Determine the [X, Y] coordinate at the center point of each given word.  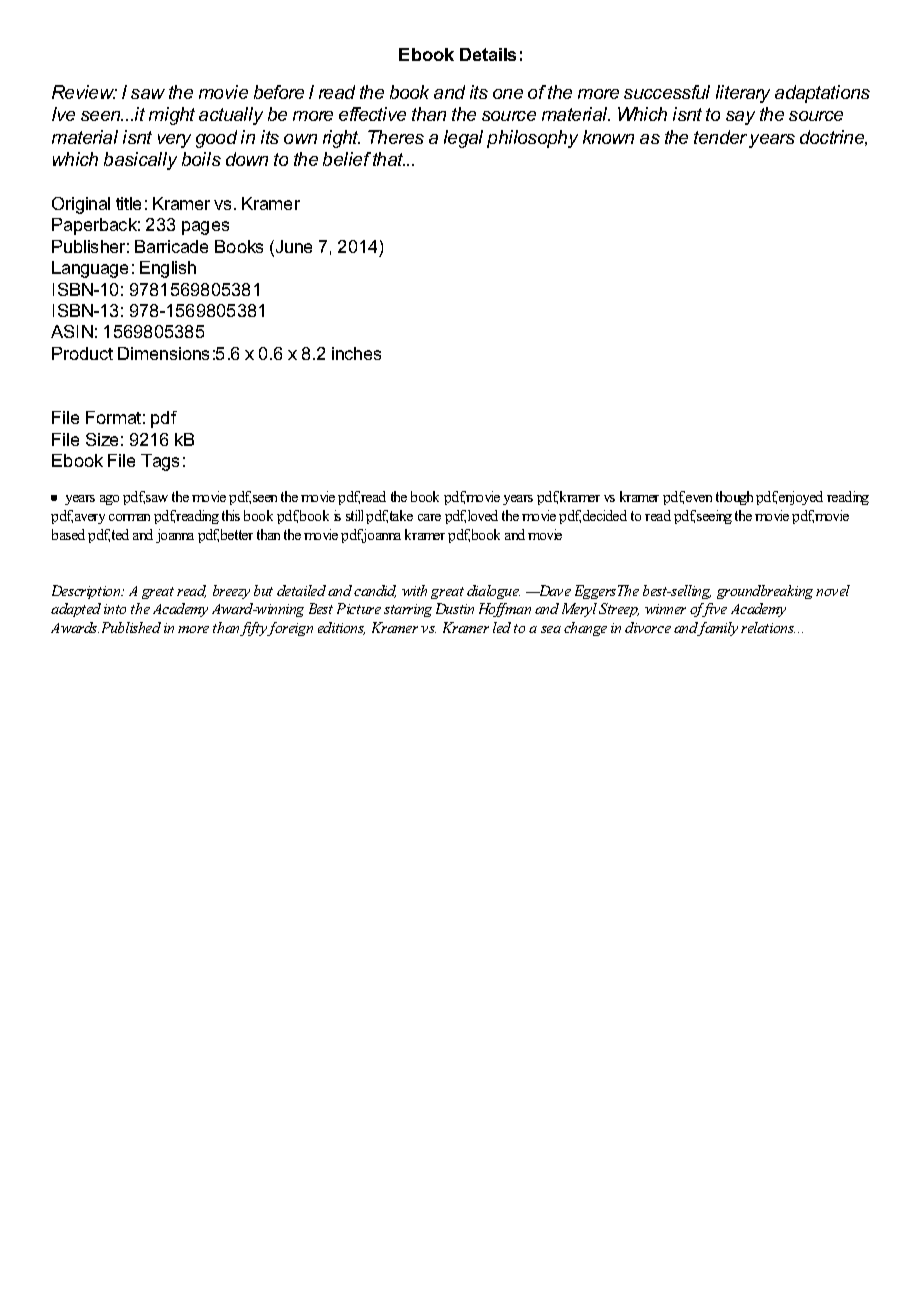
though [734, 498]
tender [720, 137]
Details [488, 54]
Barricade [171, 246]
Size [102, 439]
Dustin [455, 608]
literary [743, 94]
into [115, 609]
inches [356, 353]
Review [84, 92]
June [292, 248]
